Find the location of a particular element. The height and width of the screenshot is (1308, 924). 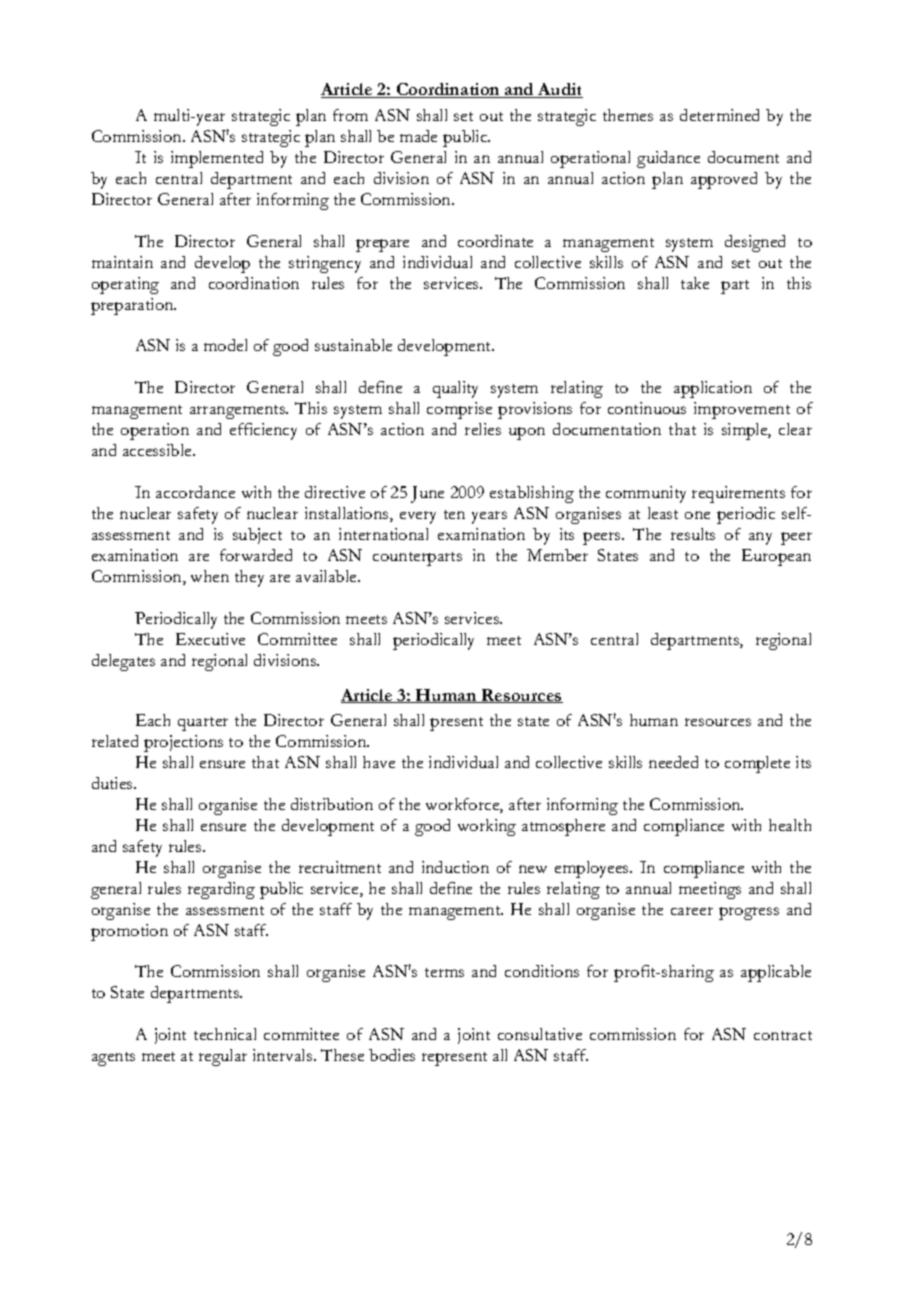

made is located at coordinates (418, 136).
